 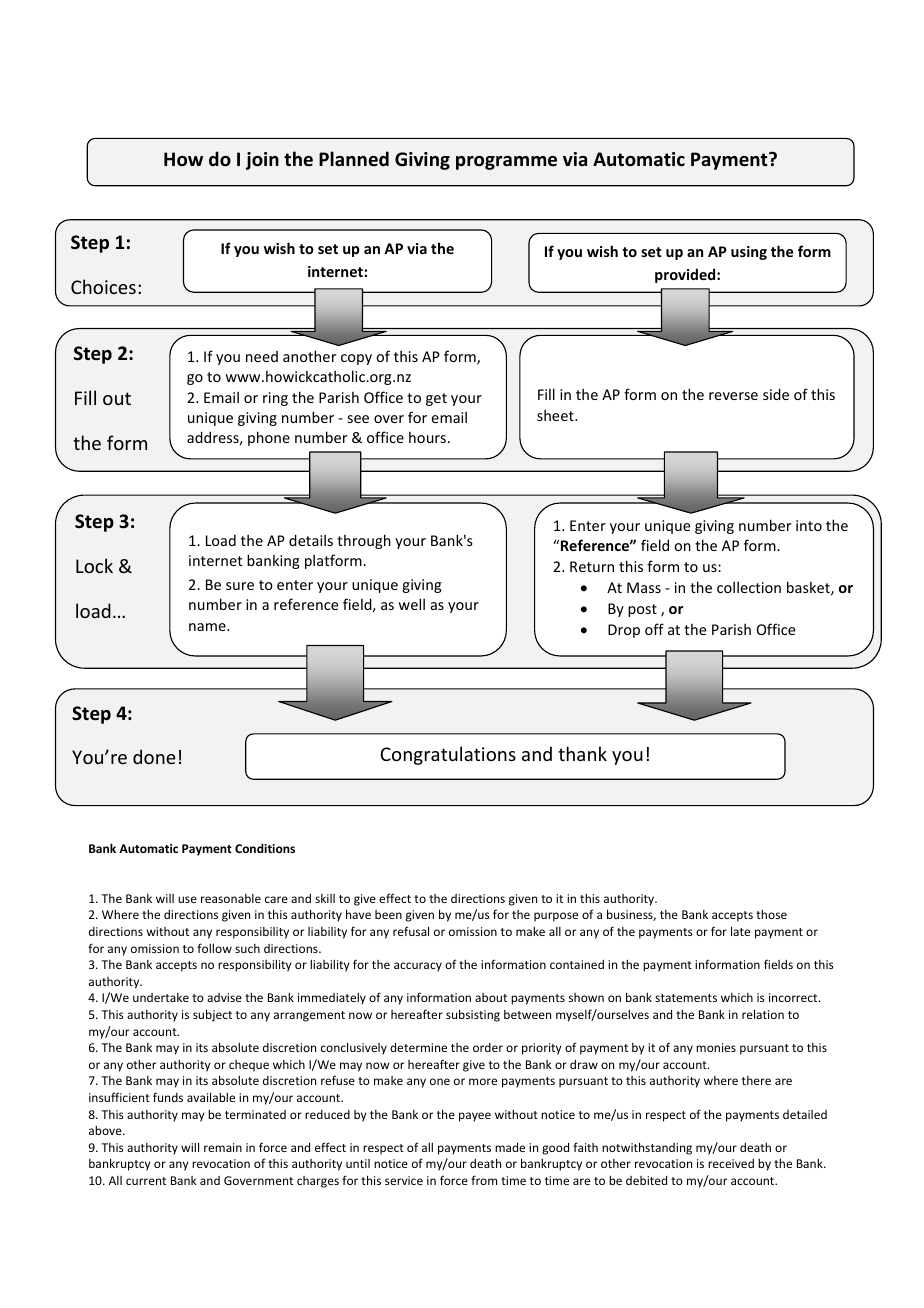 I want to click on using, so click(x=749, y=253).
